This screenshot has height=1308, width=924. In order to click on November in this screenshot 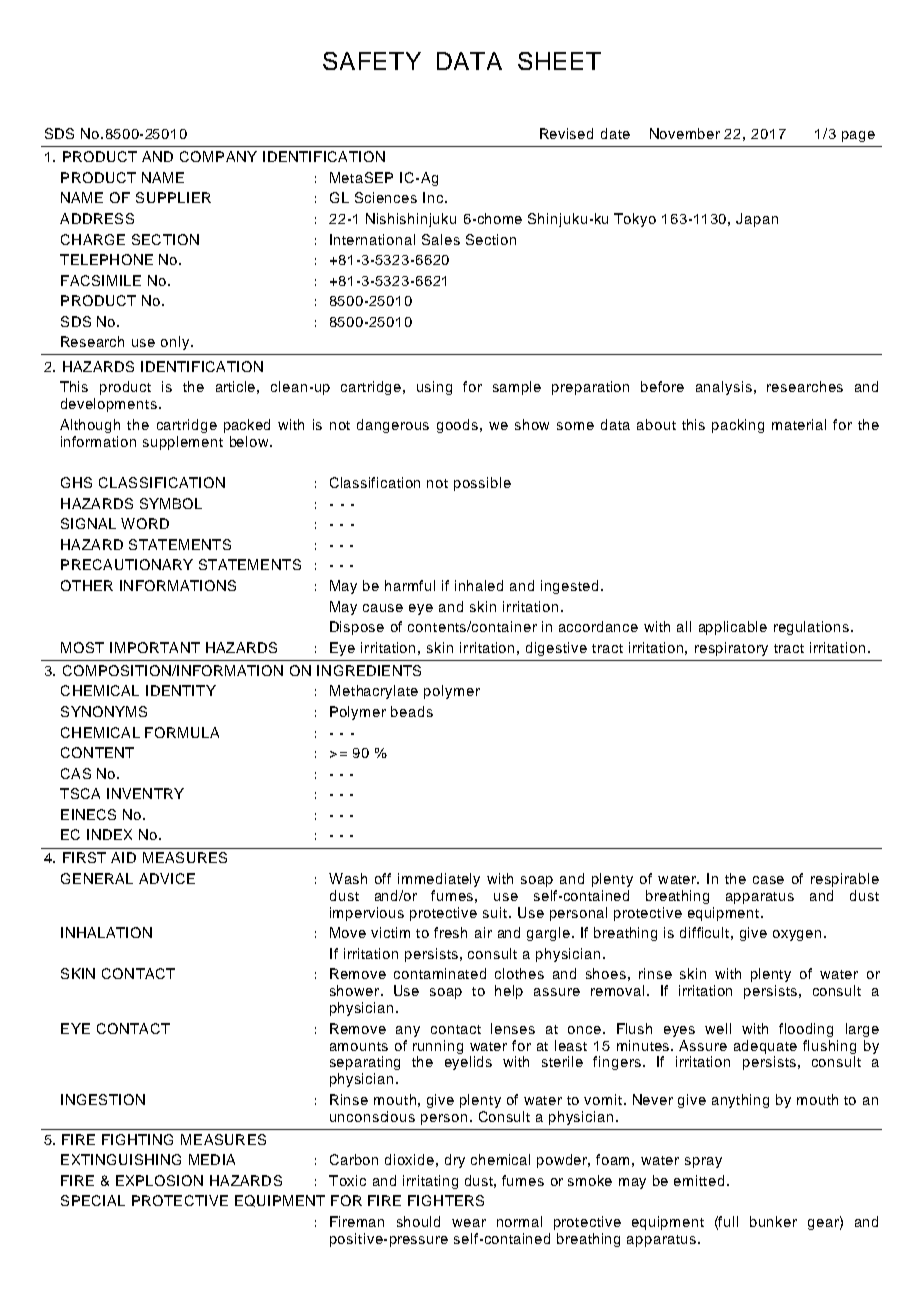, I will do `click(685, 133)`.
